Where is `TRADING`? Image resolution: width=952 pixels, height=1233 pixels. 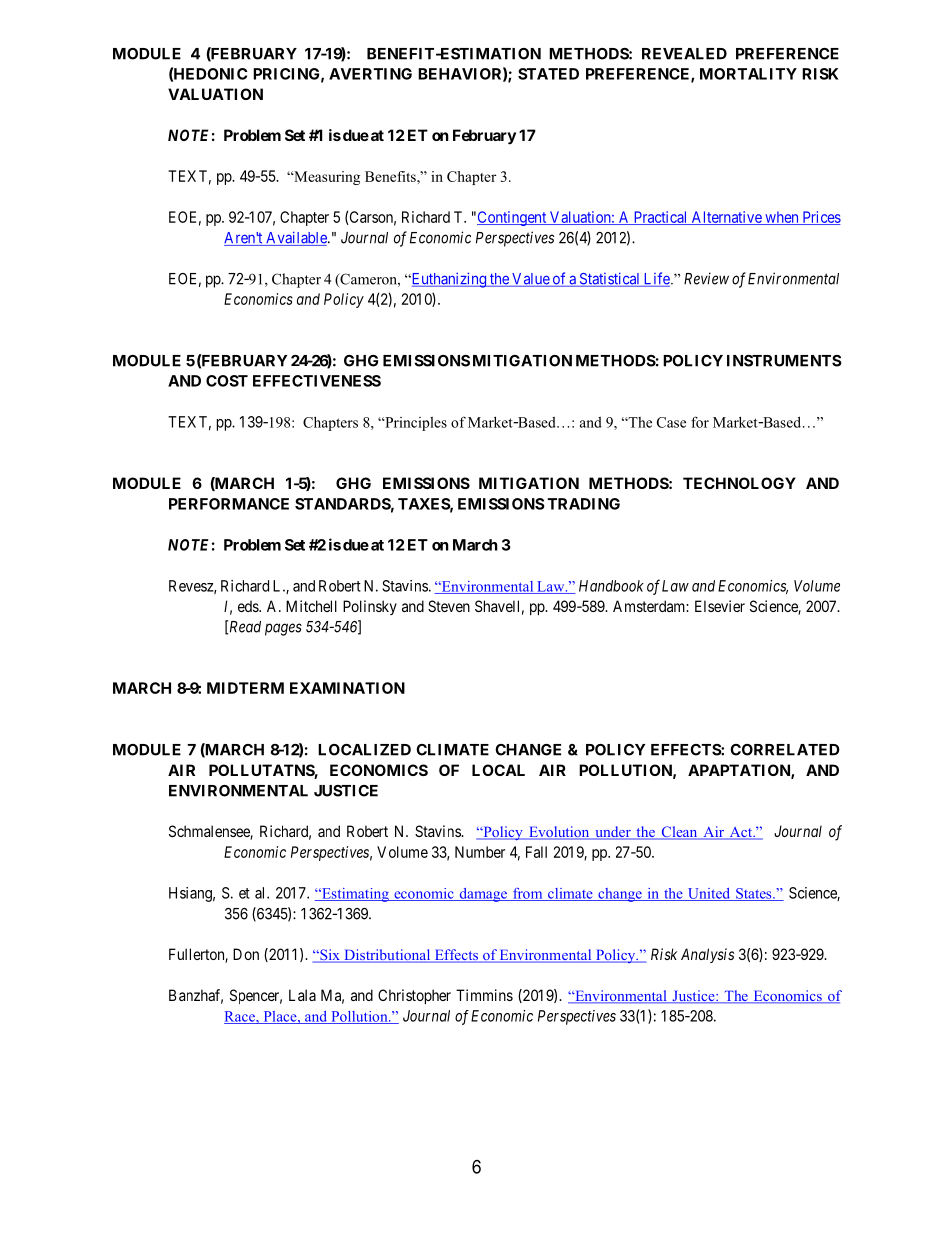
TRADING is located at coordinates (584, 504).
